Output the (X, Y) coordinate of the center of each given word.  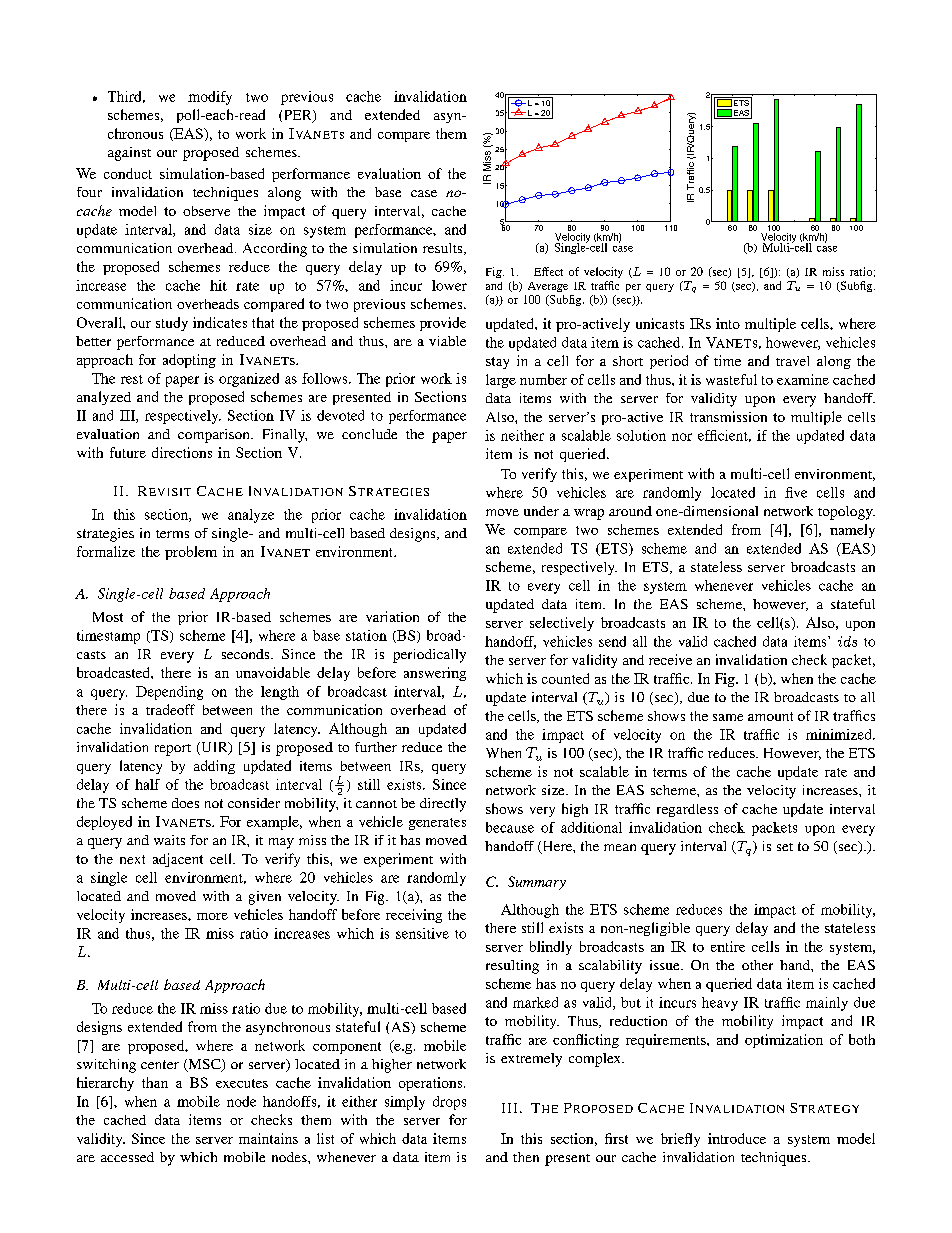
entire (728, 946)
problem (191, 553)
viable (447, 341)
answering (435, 674)
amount (770, 716)
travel (792, 361)
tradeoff (170, 709)
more (212, 916)
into (728, 323)
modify (210, 98)
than (155, 1082)
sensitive (422, 933)
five (796, 492)
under (541, 511)
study (172, 324)
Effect (548, 271)
